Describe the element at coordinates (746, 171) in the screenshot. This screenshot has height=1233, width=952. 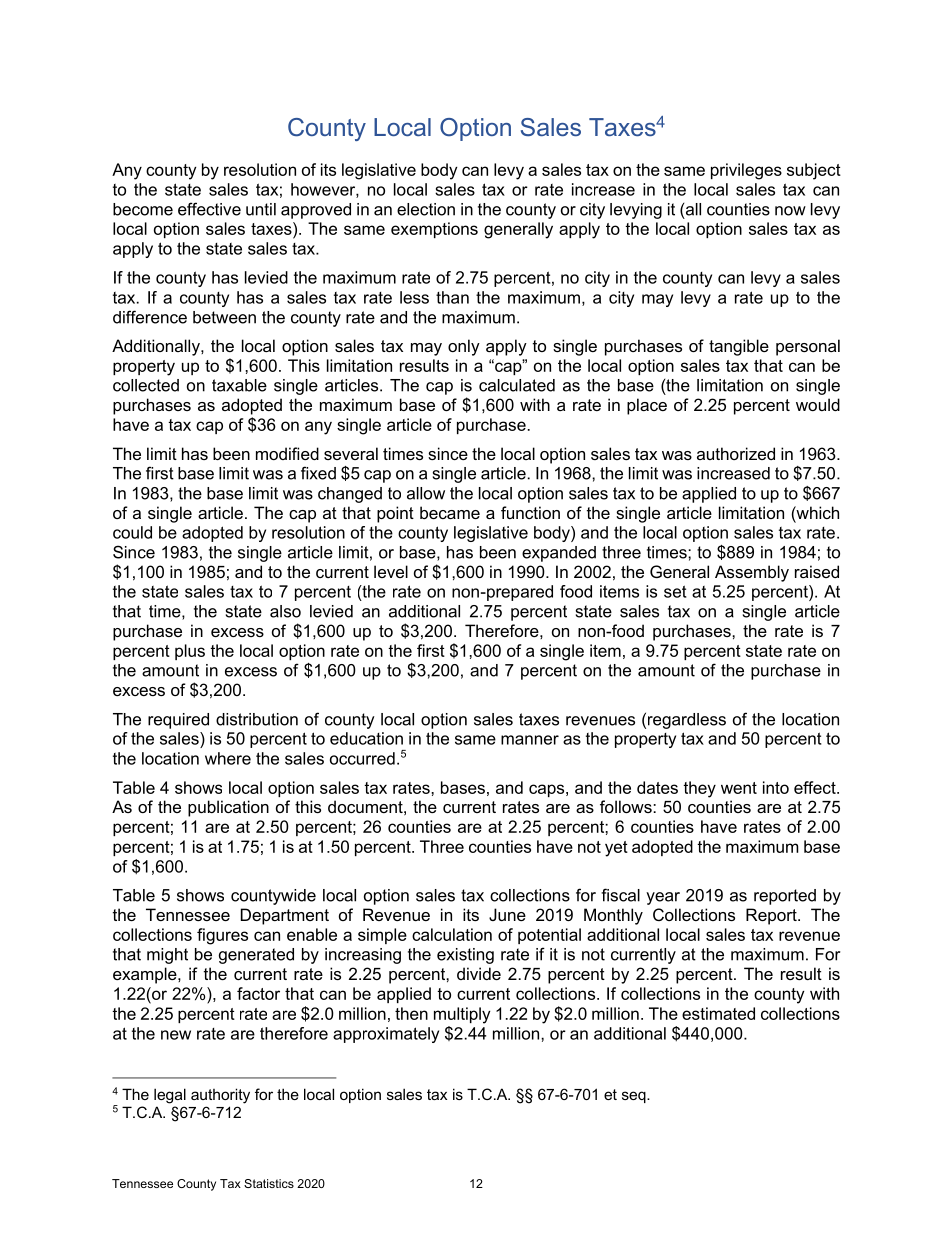
I see `privileges` at that location.
